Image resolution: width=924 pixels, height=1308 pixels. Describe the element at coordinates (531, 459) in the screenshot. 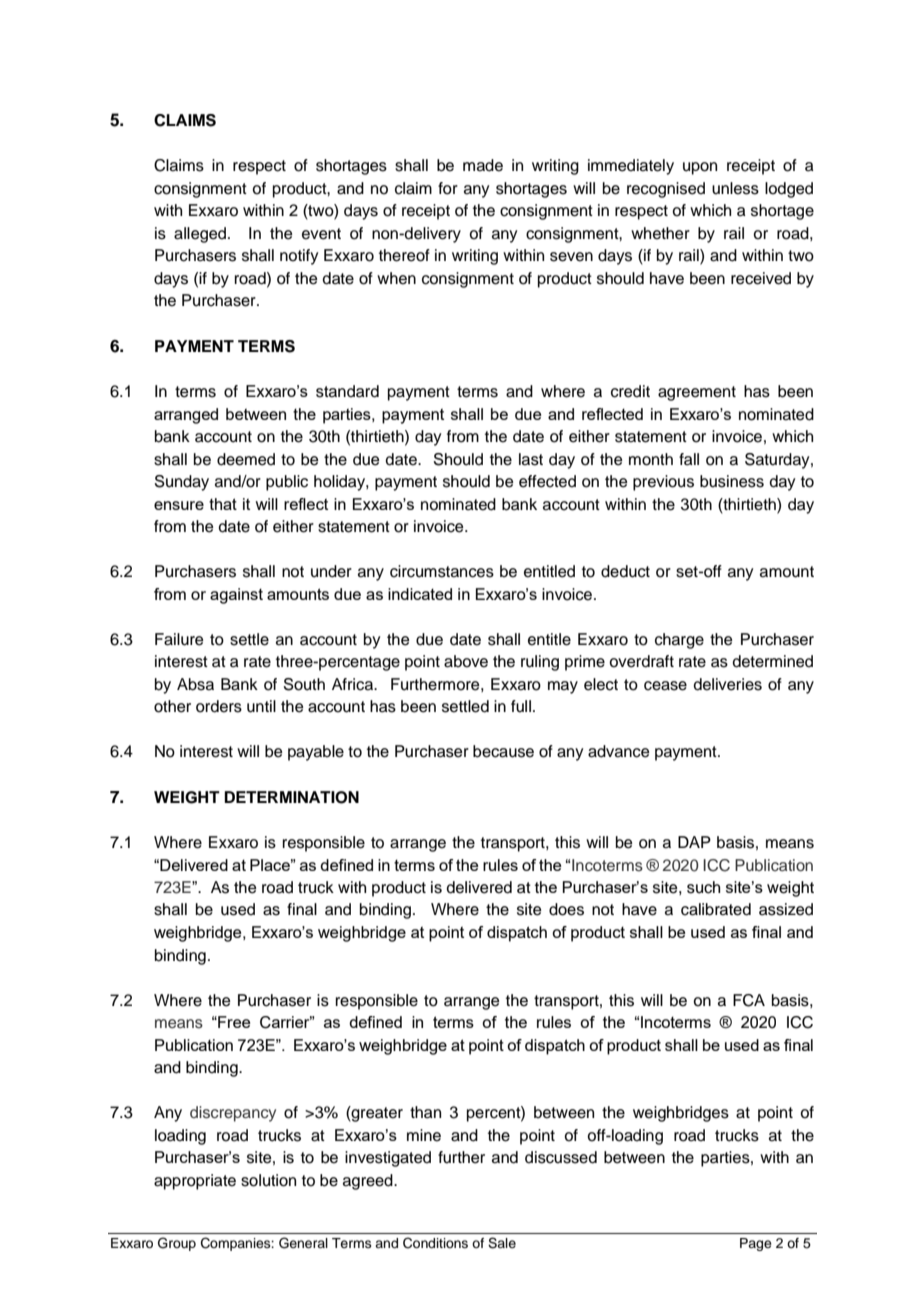

I see `last` at that location.
